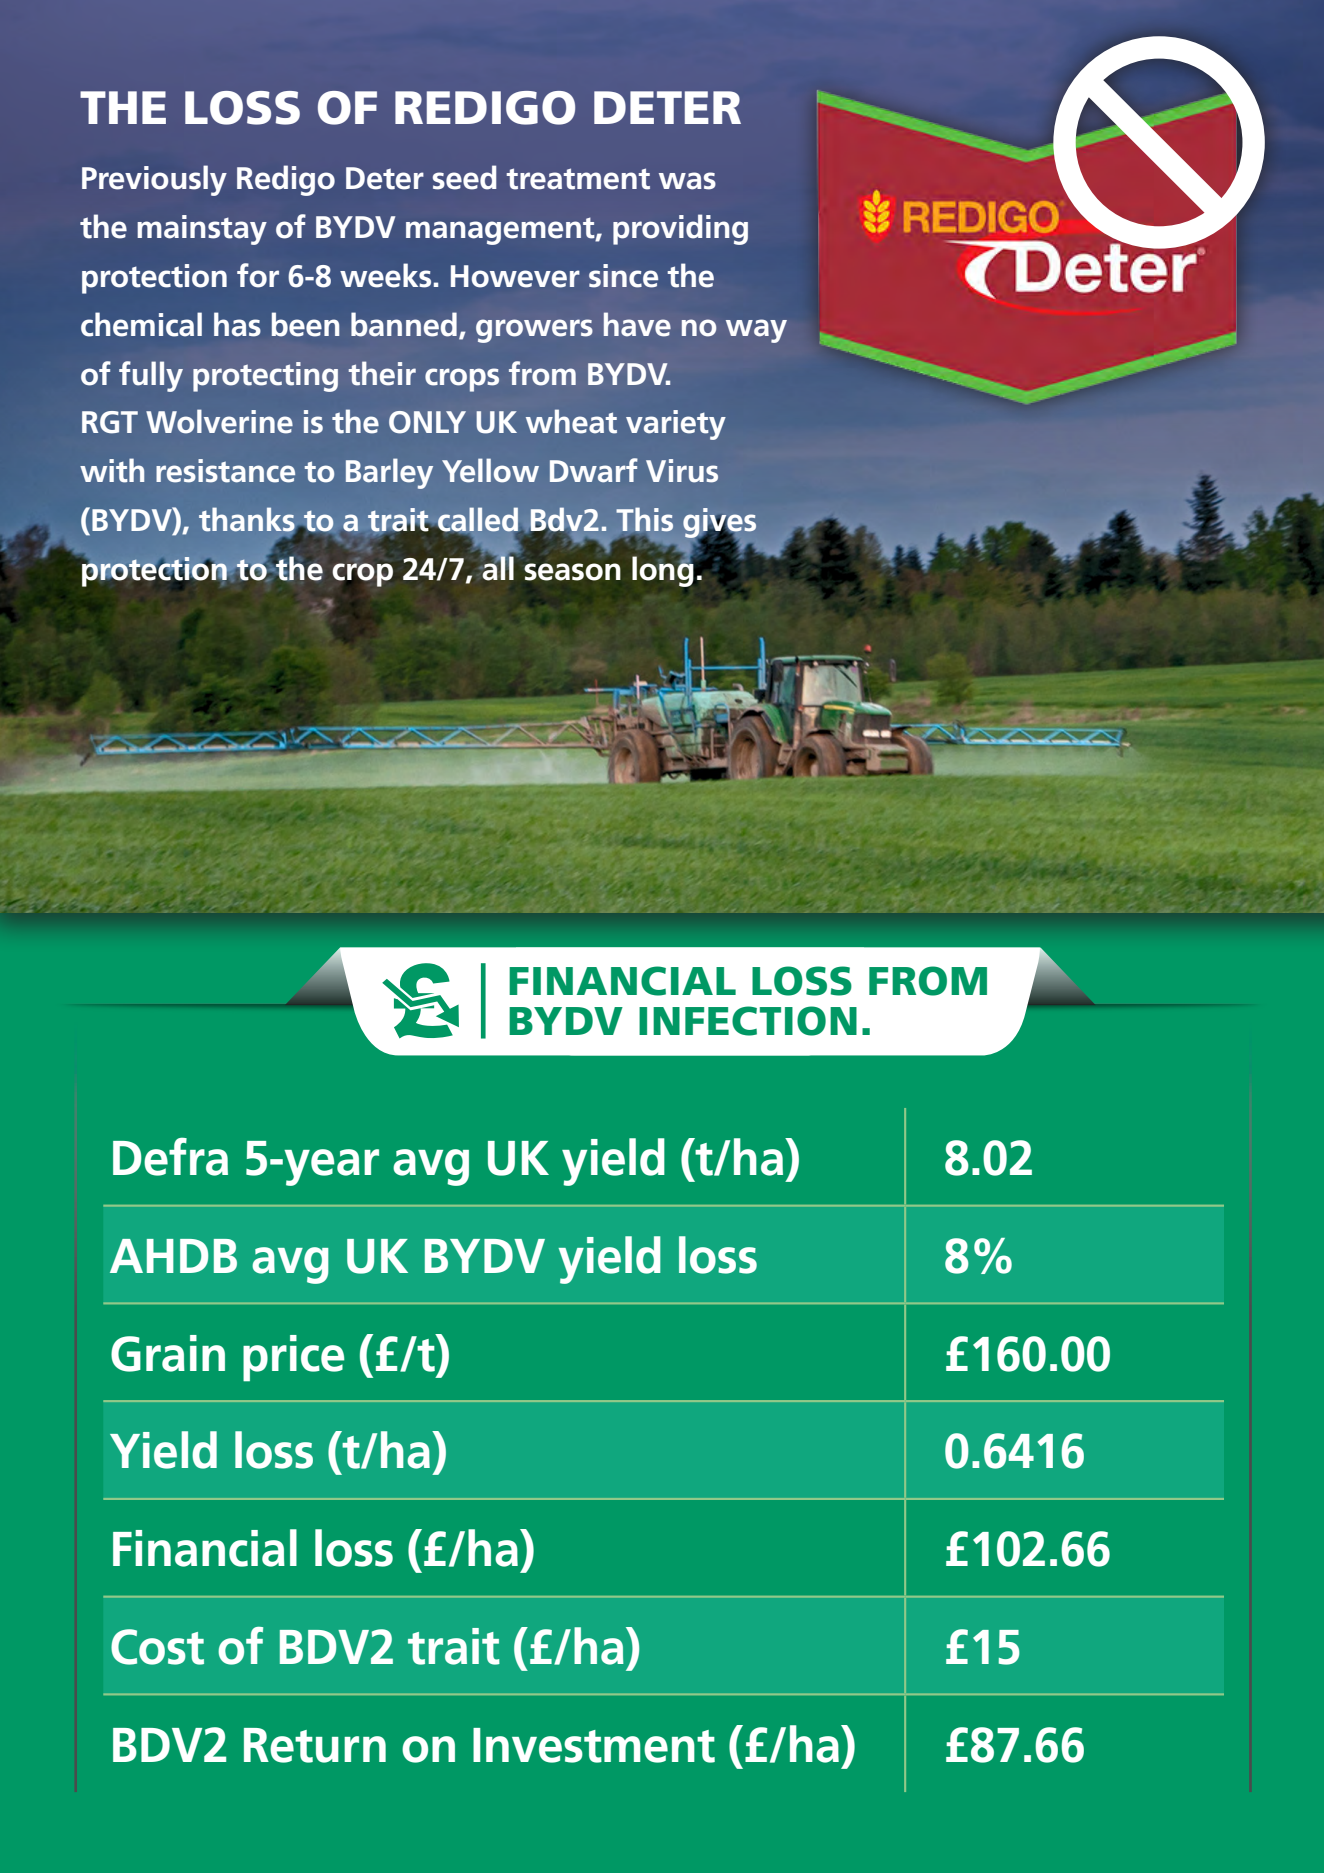  Describe the element at coordinates (663, 570) in the screenshot. I see `long` at that location.
